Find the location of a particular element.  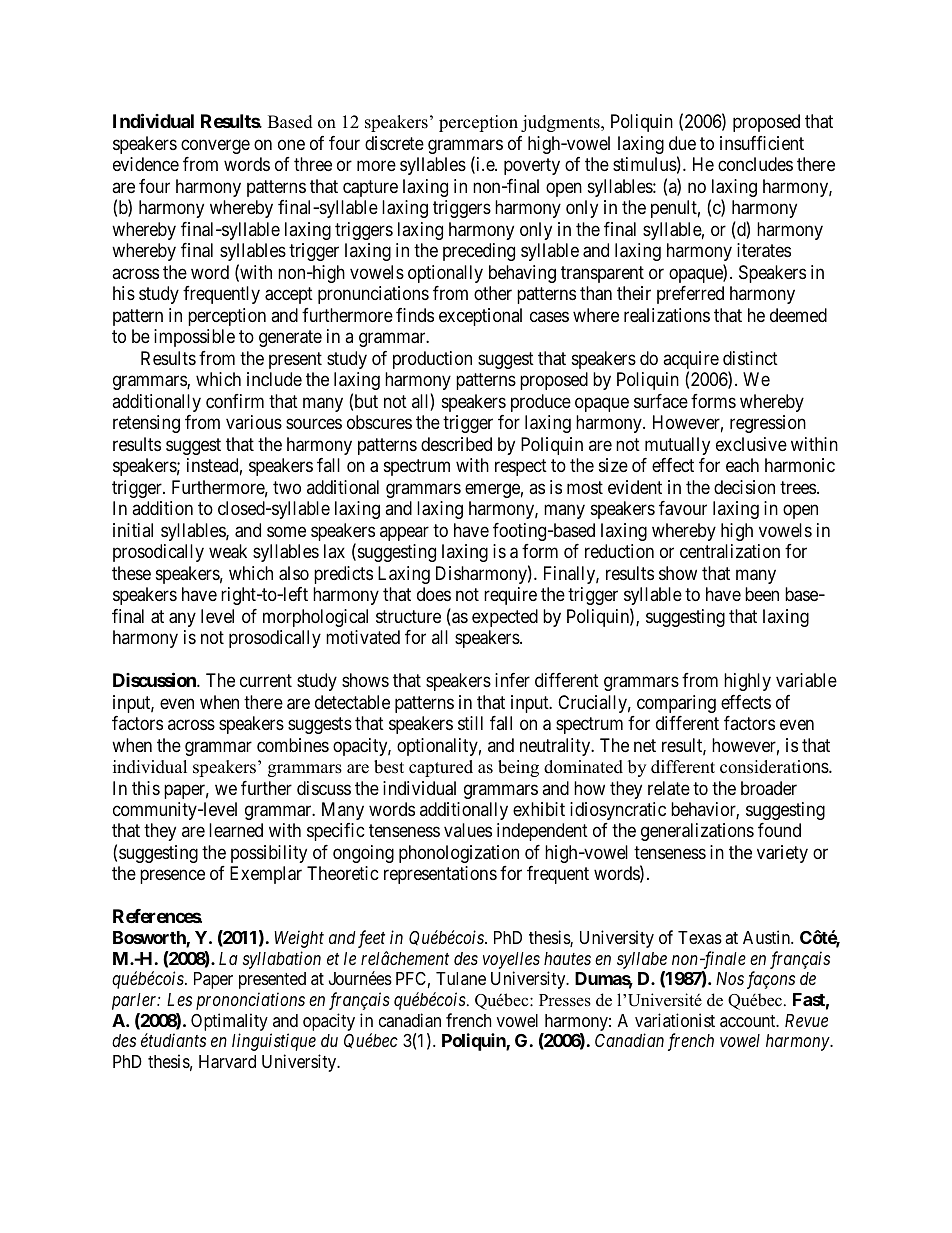

values is located at coordinates (468, 830).
